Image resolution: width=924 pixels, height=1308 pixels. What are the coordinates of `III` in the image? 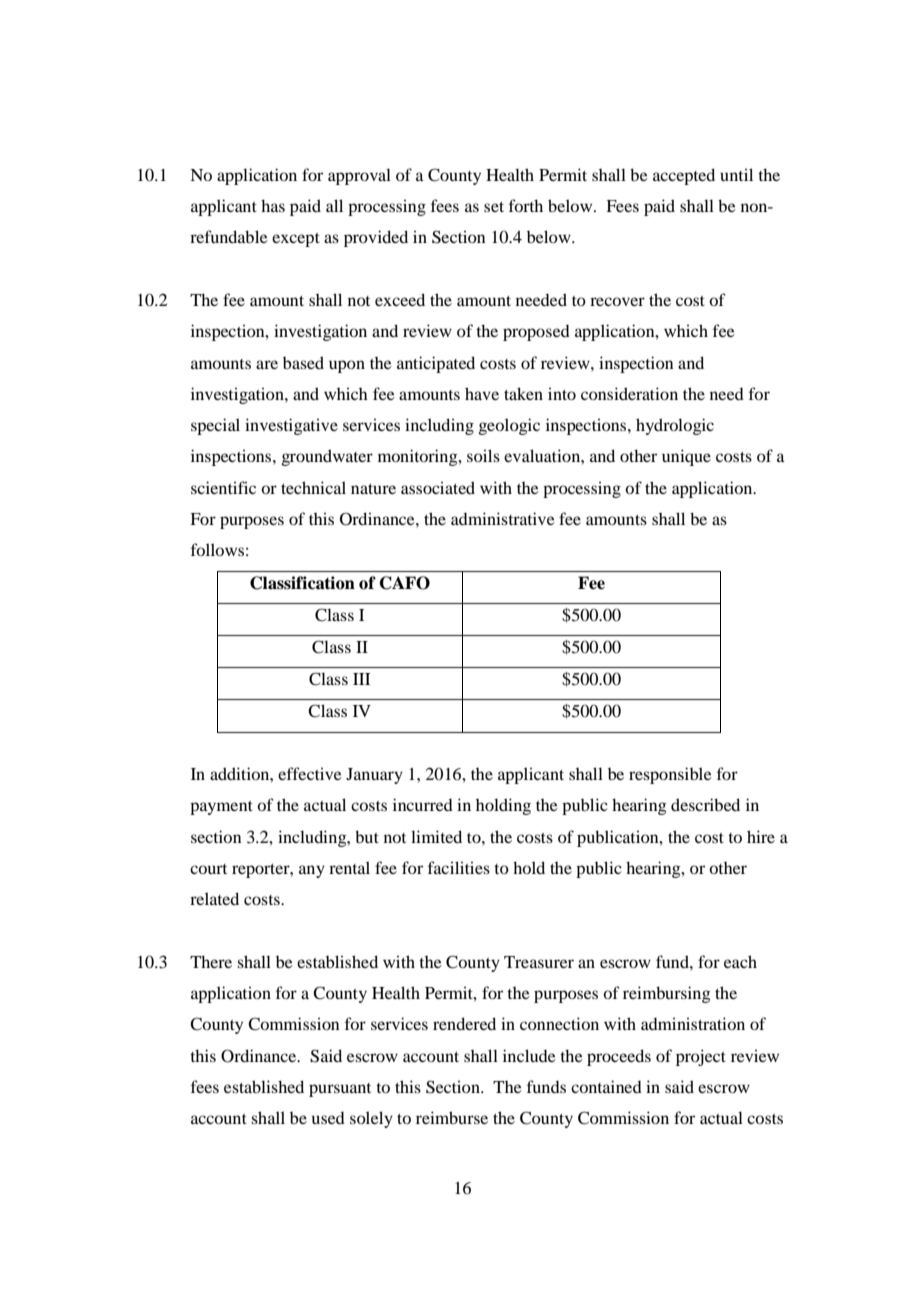 It's located at (361, 679).
